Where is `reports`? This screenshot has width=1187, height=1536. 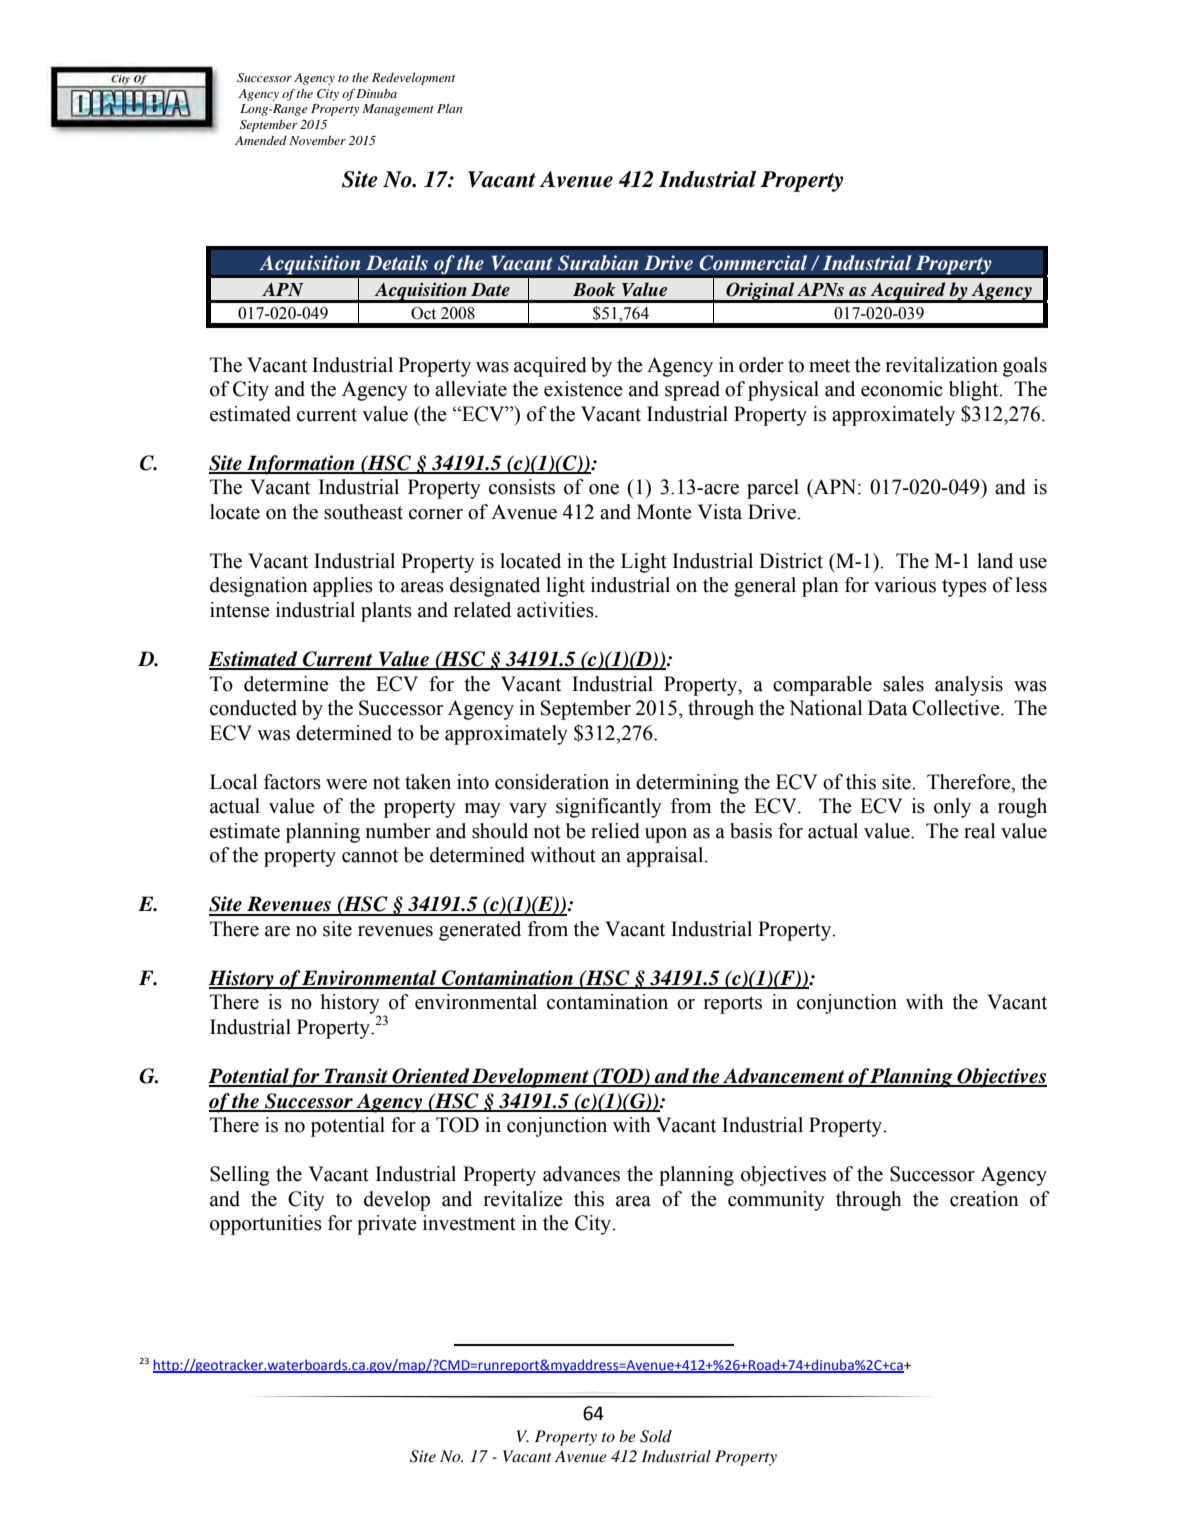
reports is located at coordinates (733, 1005).
